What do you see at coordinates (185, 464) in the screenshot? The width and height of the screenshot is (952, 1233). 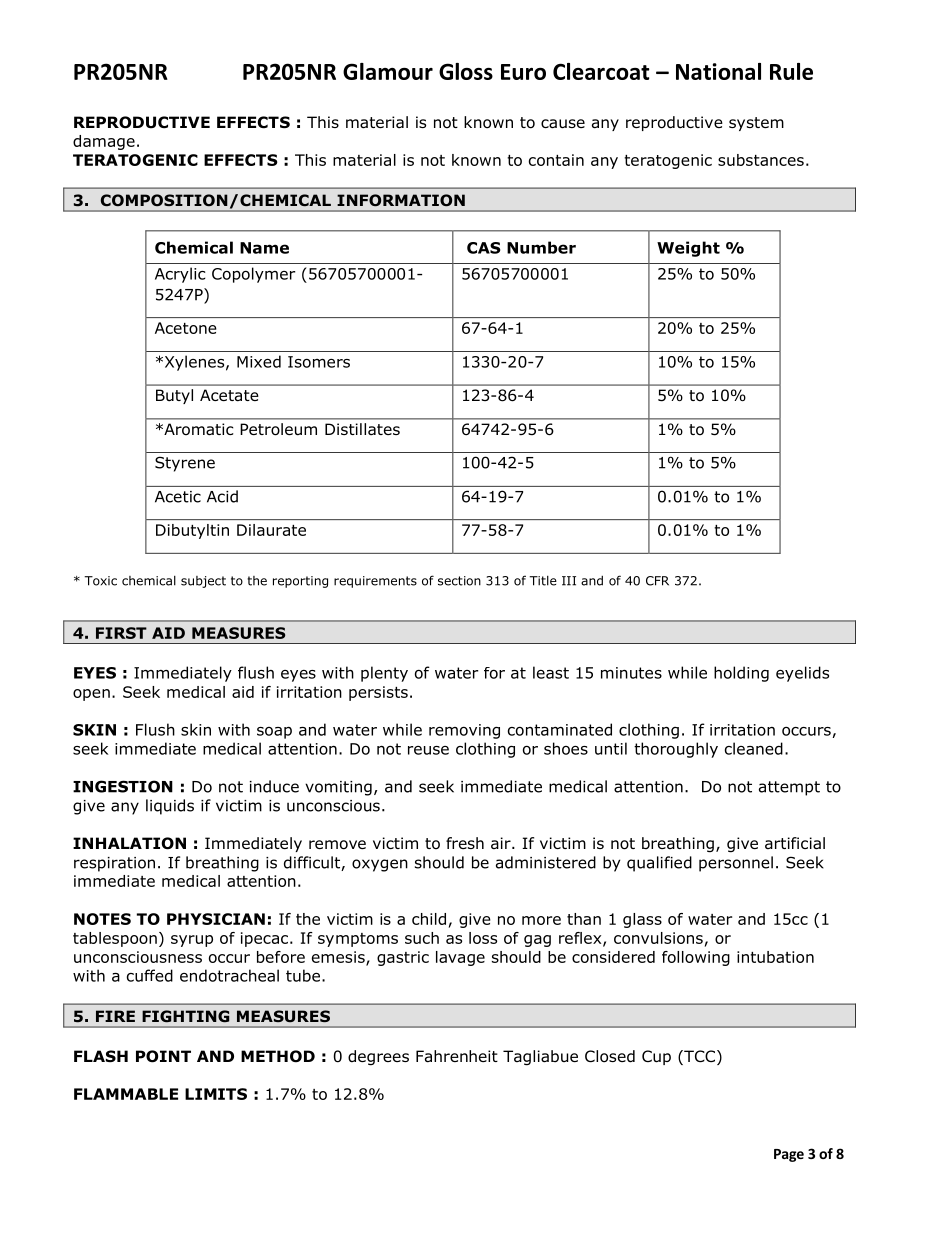 I see `Styrene` at bounding box center [185, 464].
